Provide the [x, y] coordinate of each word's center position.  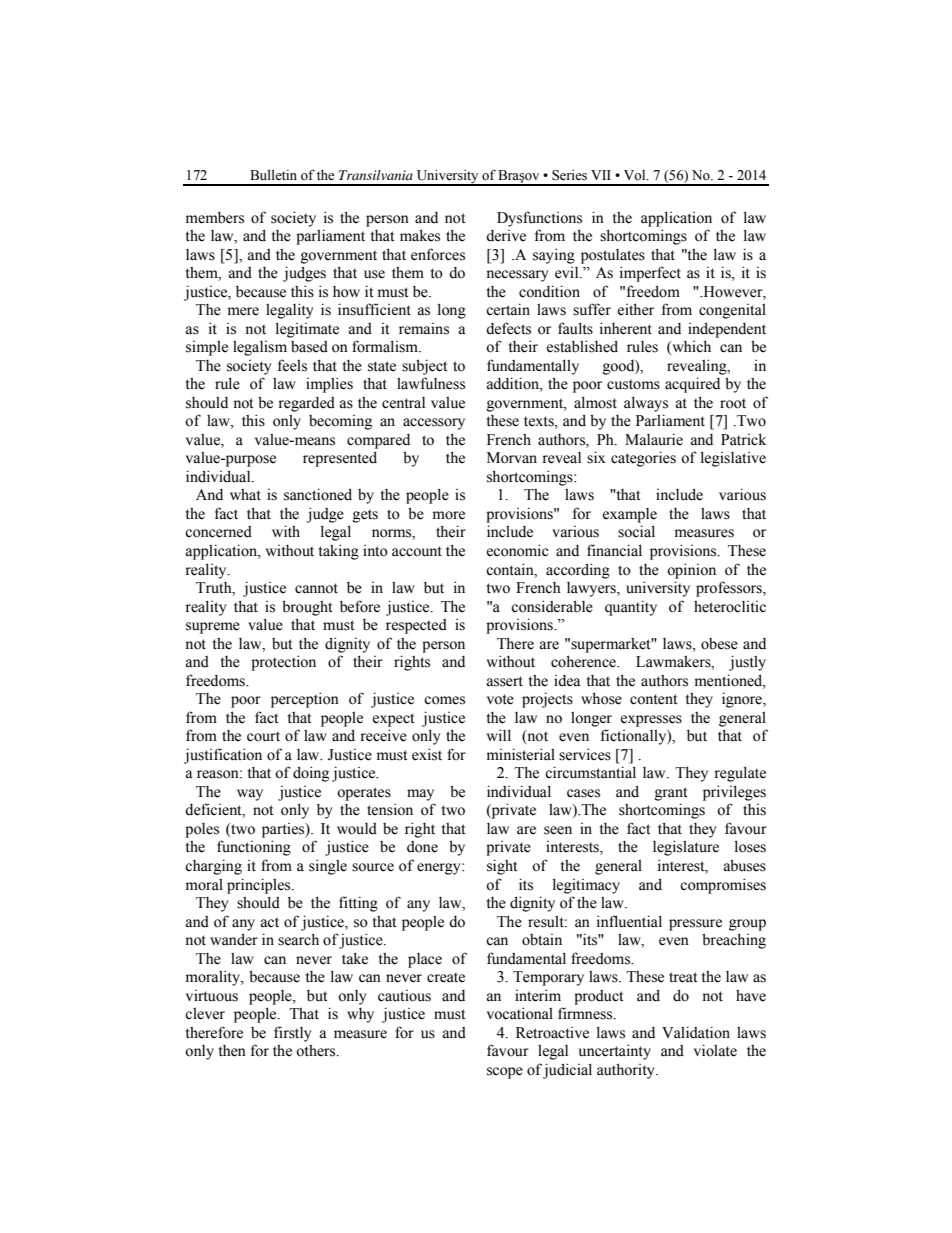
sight [502, 867]
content [653, 699]
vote [500, 699]
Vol [636, 175]
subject [424, 367]
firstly [292, 1034]
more [449, 515]
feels [292, 365]
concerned [218, 532]
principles [260, 886]
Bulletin [273, 174]
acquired [692, 385]
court [263, 736]
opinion [691, 571]
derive [506, 236]
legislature [686, 848]
